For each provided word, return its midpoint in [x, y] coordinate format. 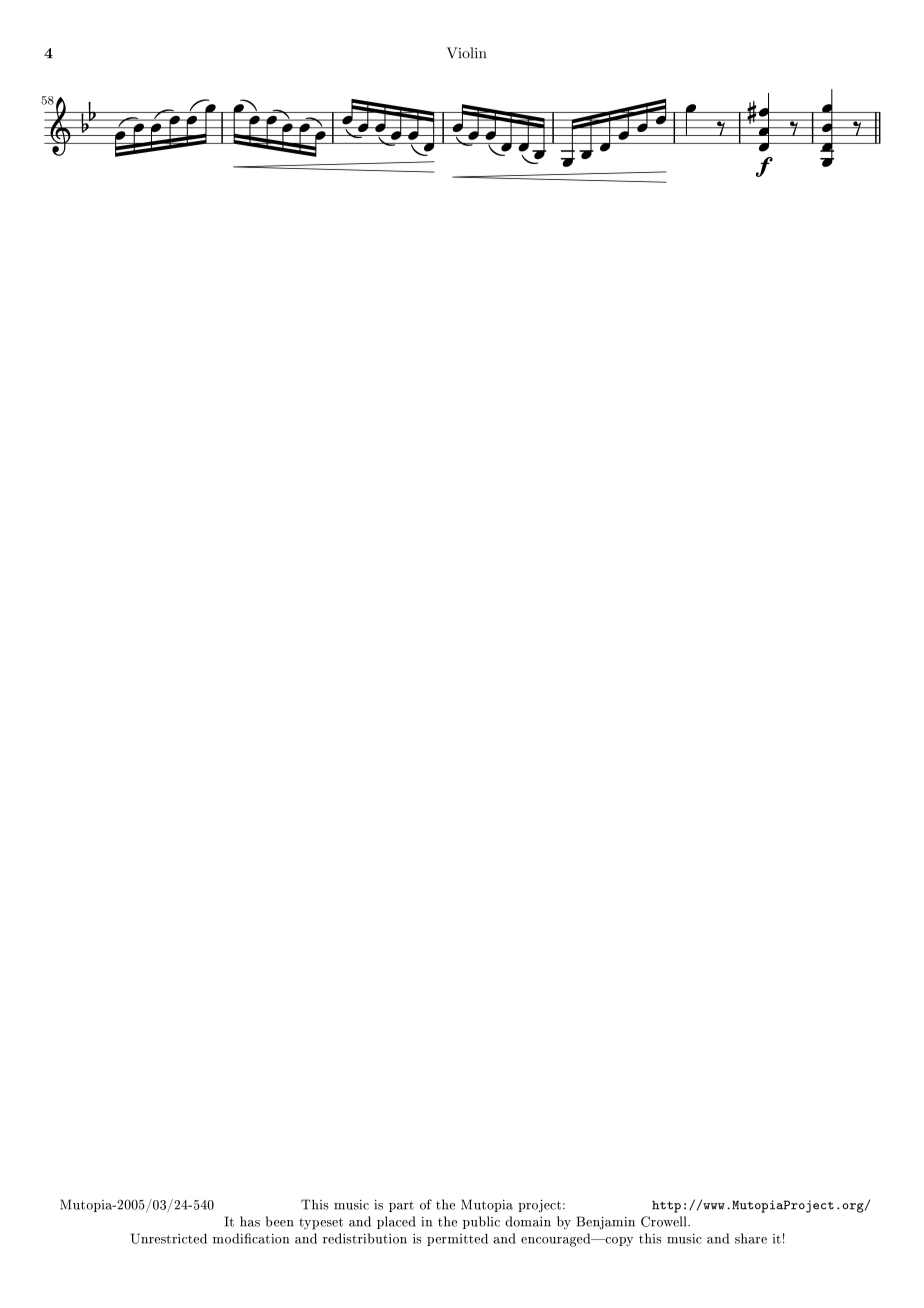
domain [528, 1221]
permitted [457, 1239]
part [401, 1206]
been [280, 1221]
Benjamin [606, 1223]
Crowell [665, 1221]
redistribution [365, 1238]
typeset [321, 1224]
